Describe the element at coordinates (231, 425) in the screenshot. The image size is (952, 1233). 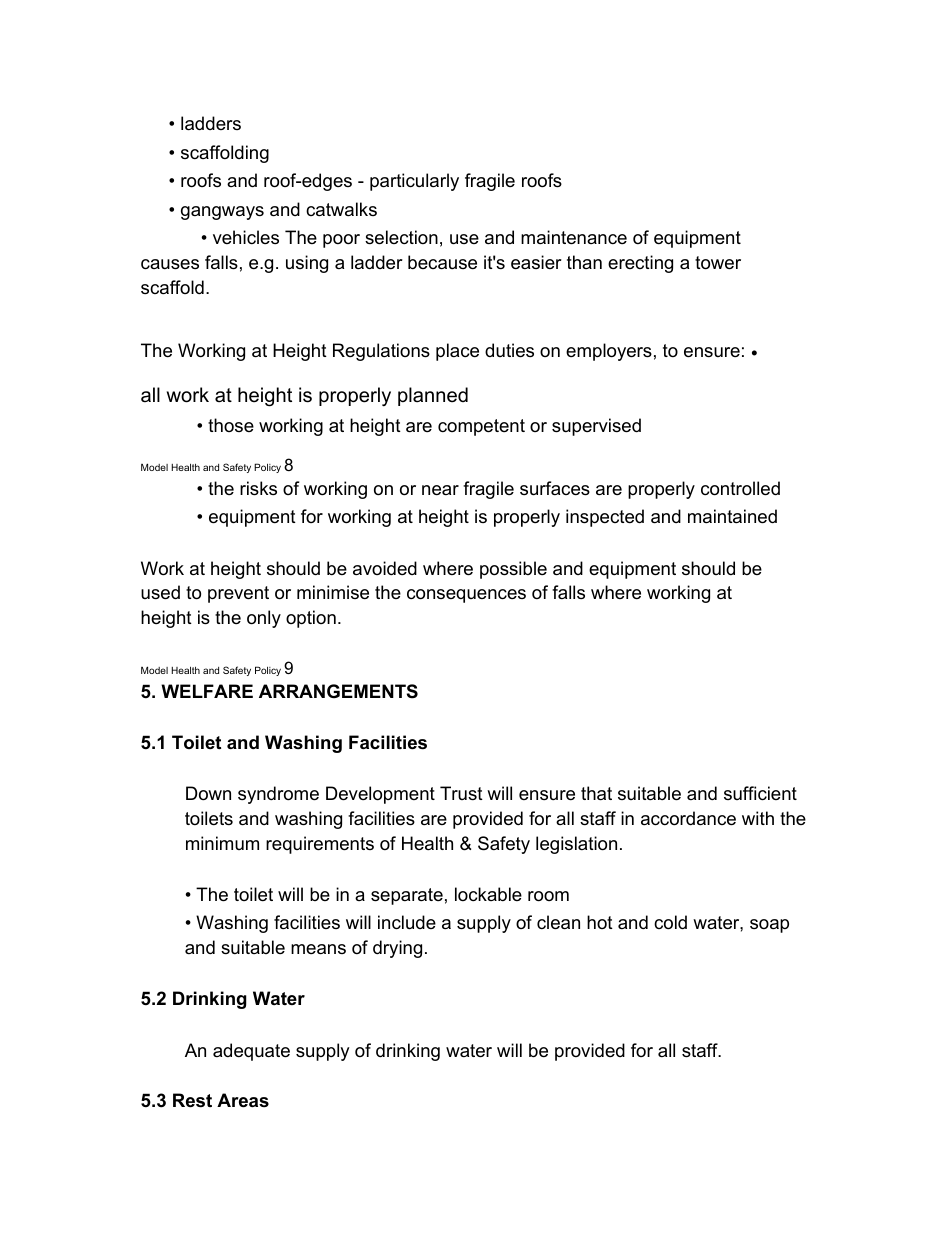
I see `those` at that location.
